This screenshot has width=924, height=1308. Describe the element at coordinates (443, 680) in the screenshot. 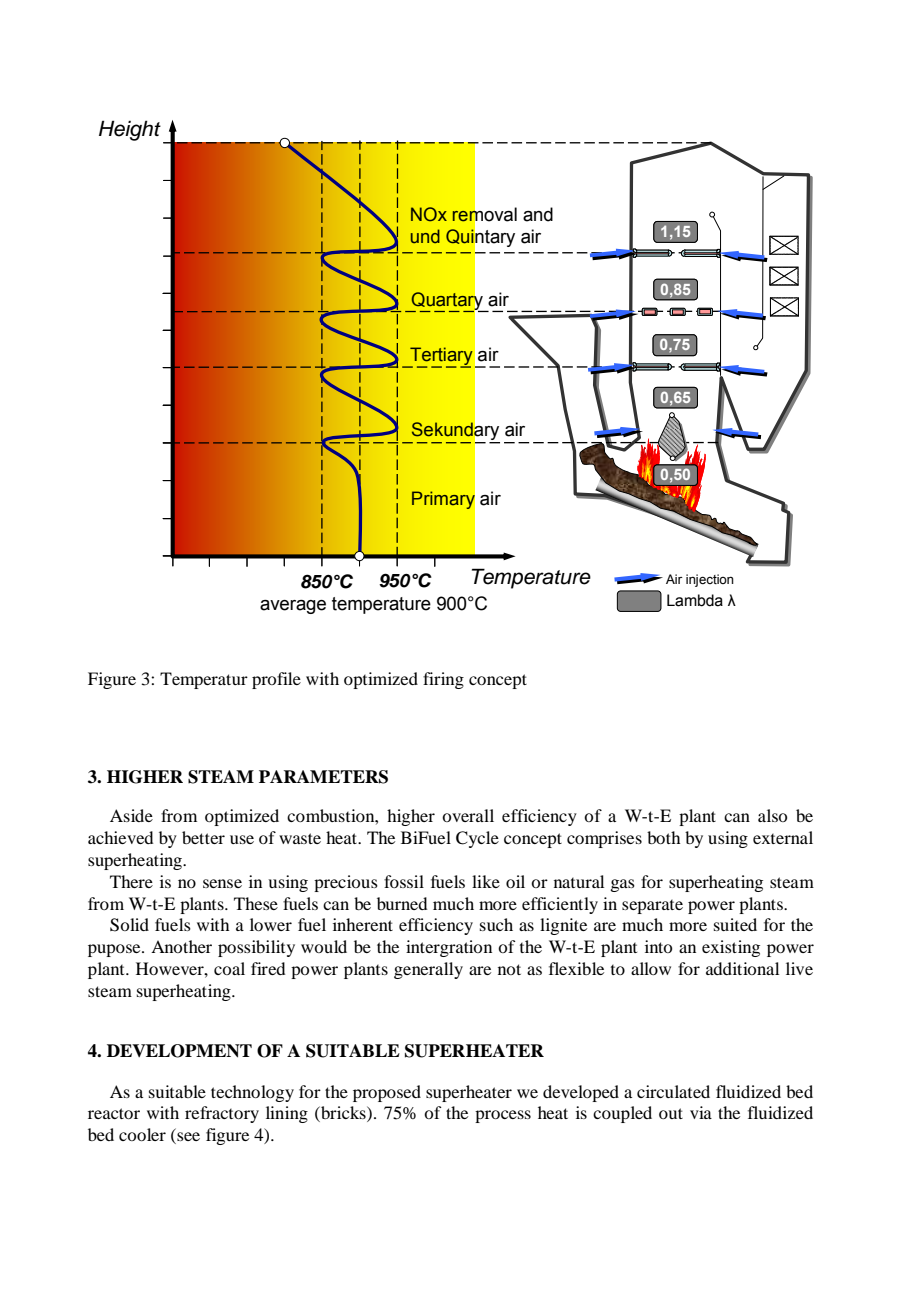

I see `firing` at that location.
